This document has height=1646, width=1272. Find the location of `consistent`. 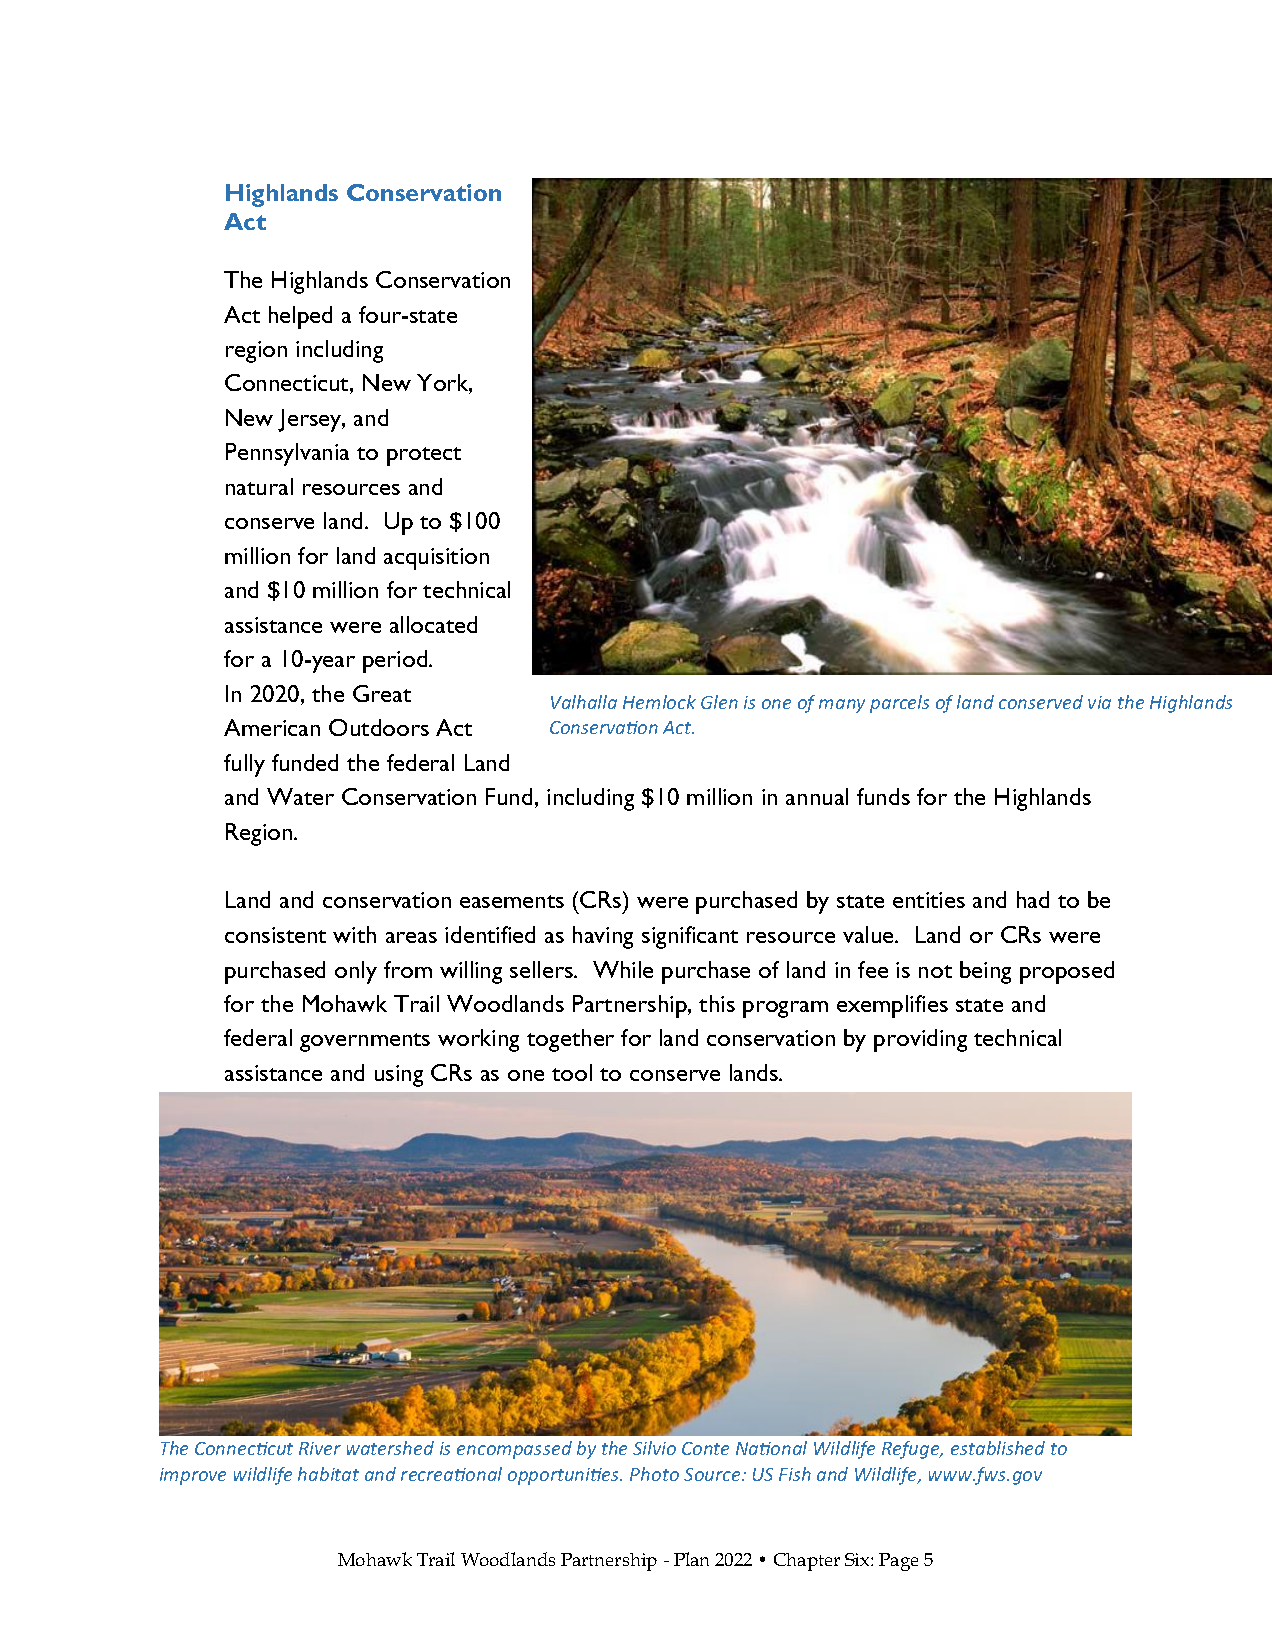

consistent is located at coordinates (275, 935).
